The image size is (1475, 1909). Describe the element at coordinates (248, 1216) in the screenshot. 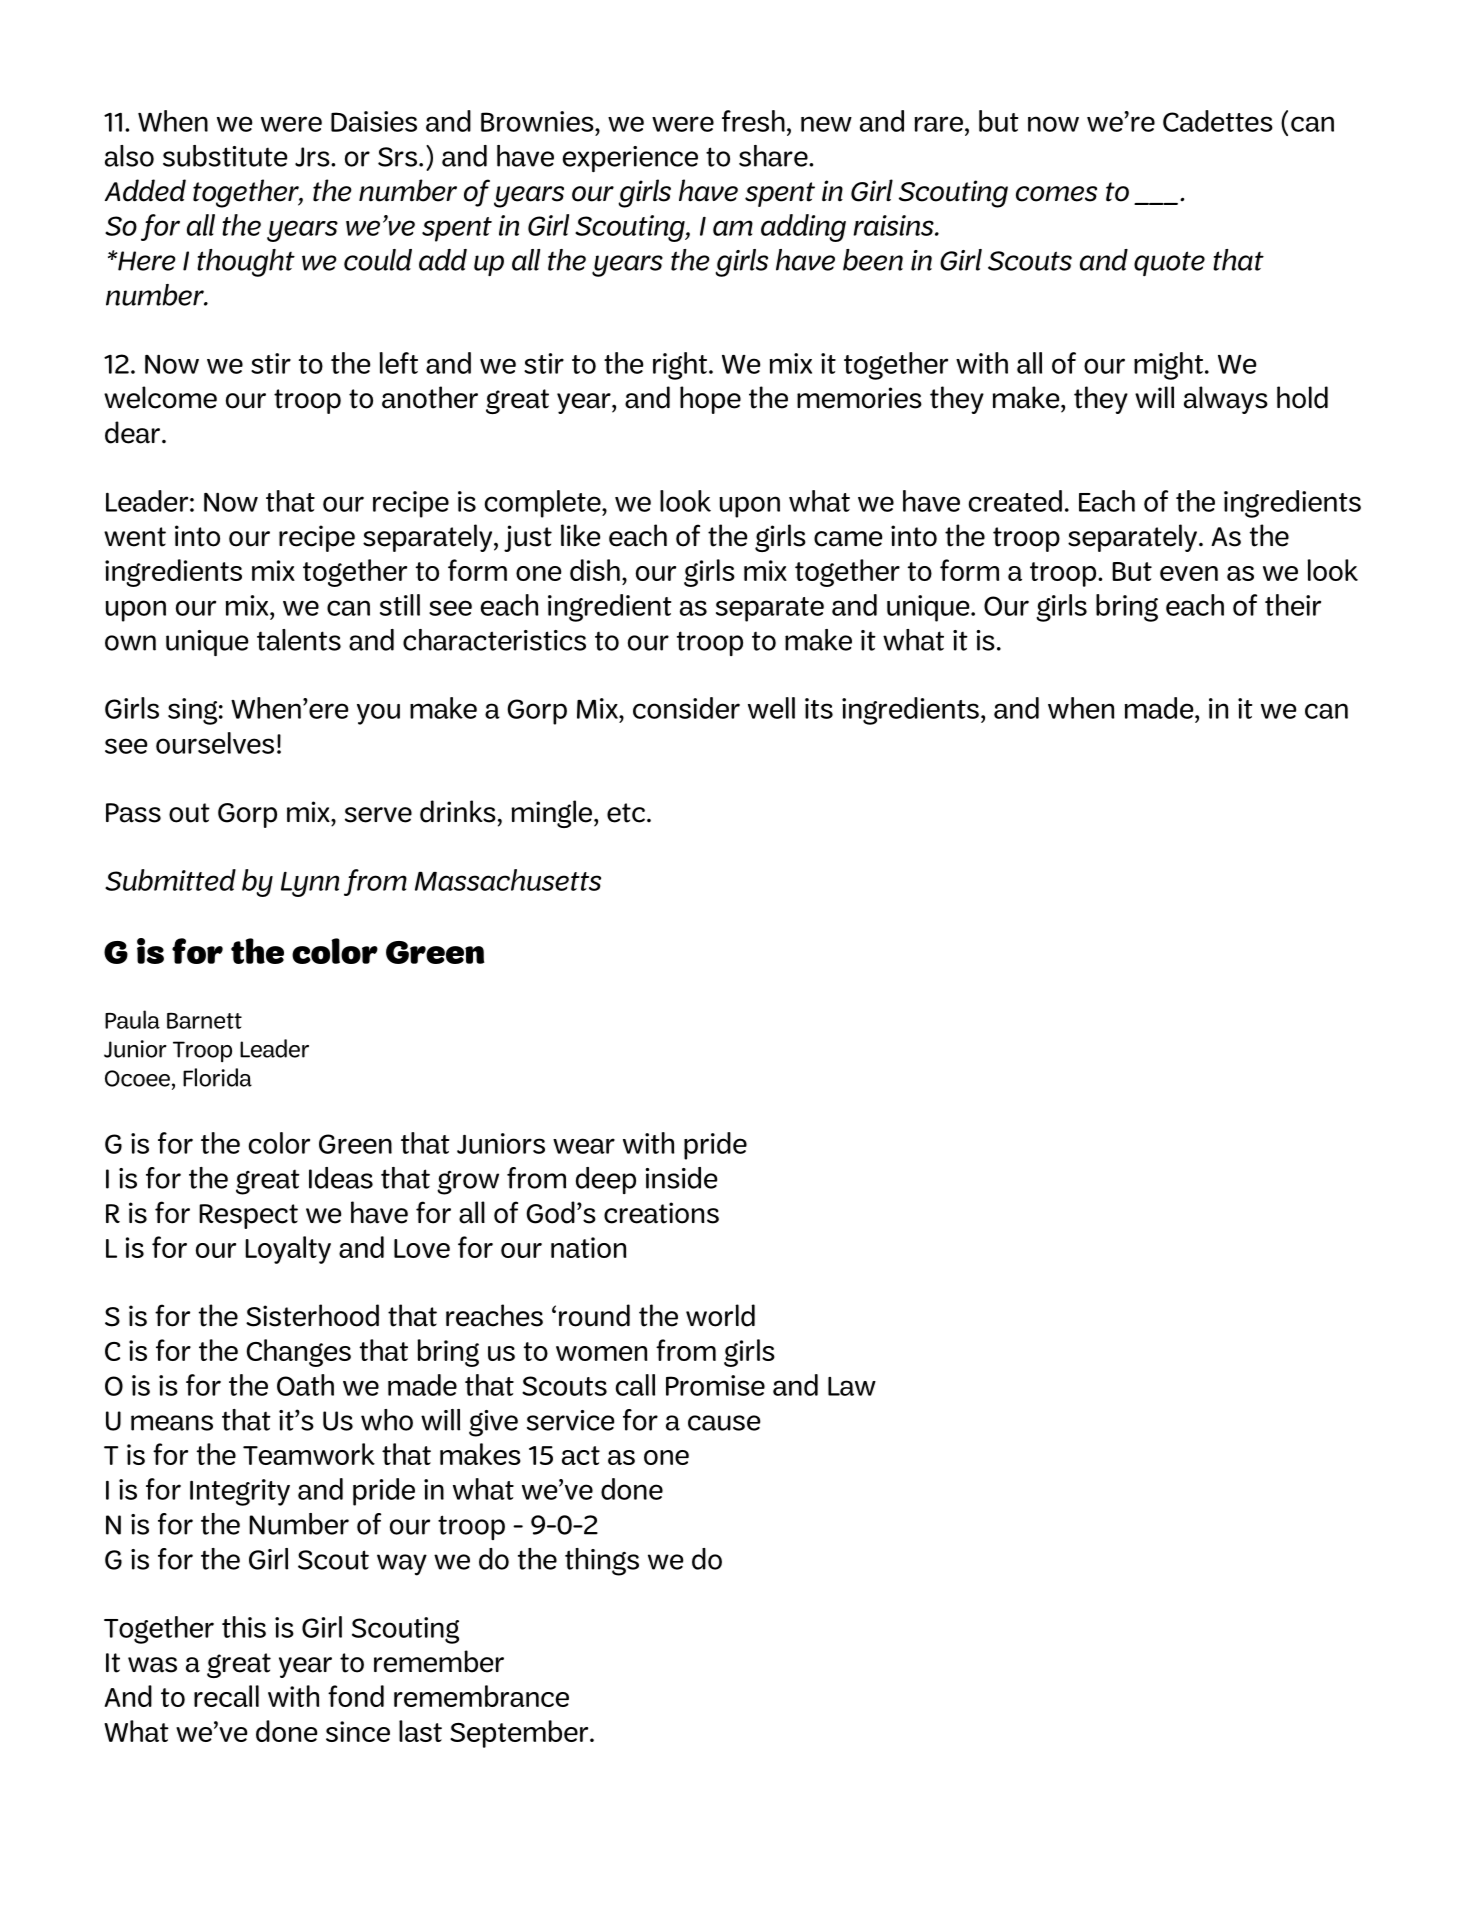

I see `Respect` at that location.
